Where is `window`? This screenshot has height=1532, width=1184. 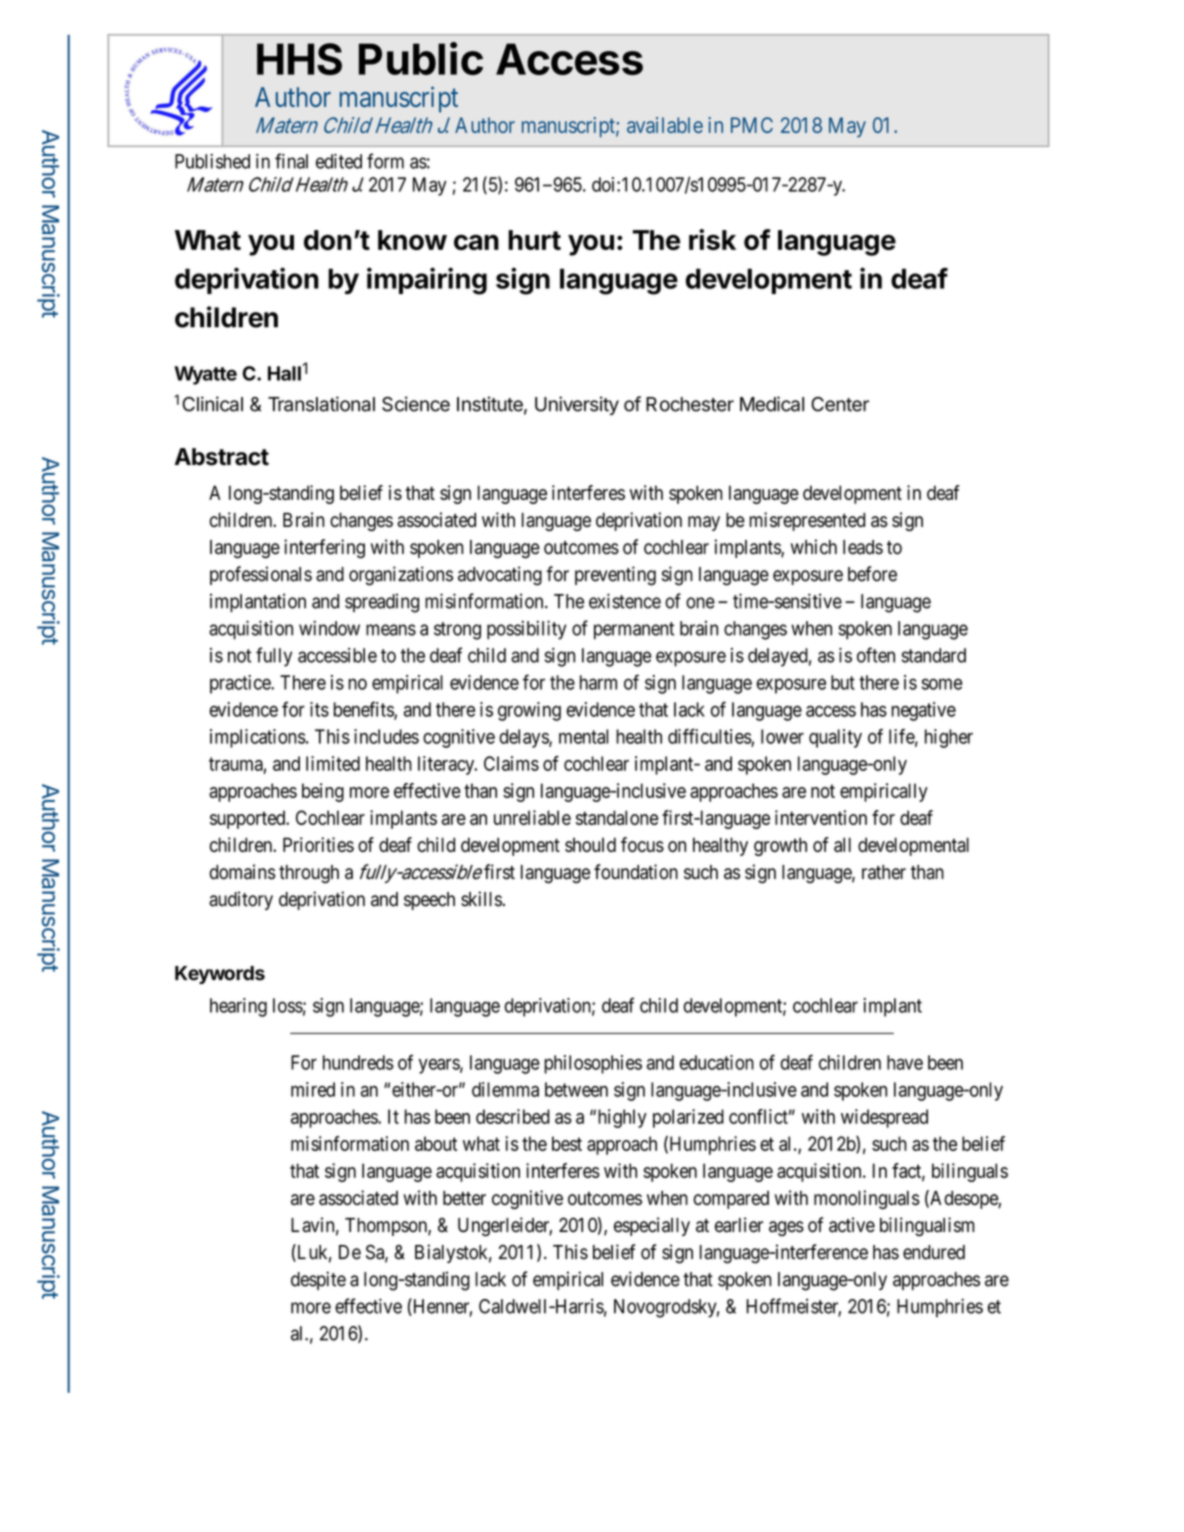 window is located at coordinates (329, 628).
